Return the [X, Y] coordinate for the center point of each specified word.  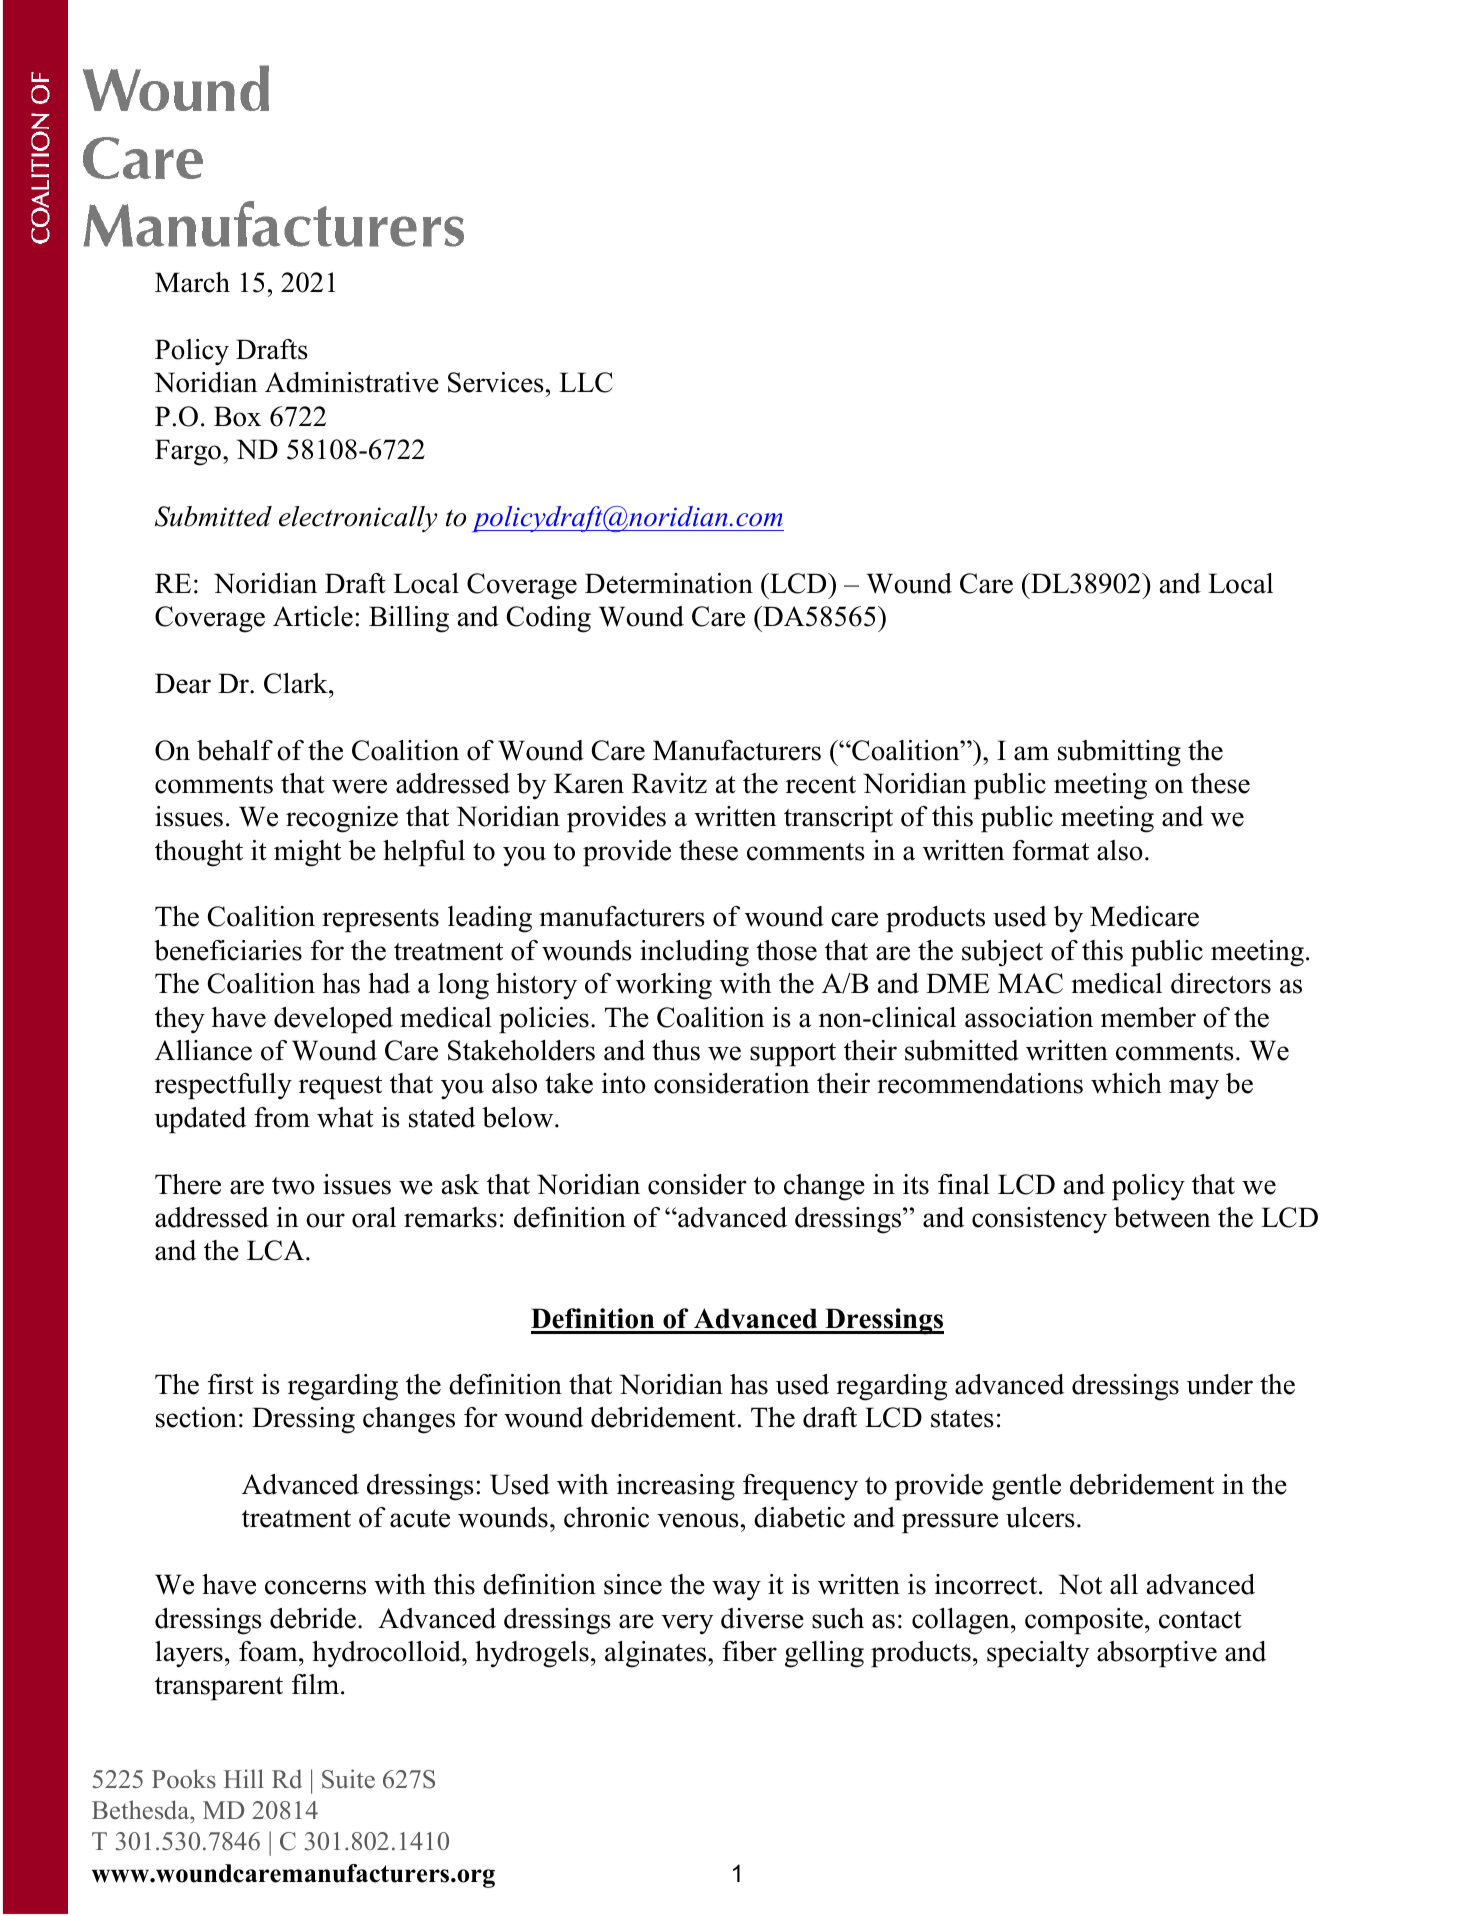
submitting [1119, 753]
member [1148, 1017]
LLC [586, 382]
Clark [297, 683]
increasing [676, 1487]
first [231, 1384]
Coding [549, 619]
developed [333, 1020]
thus [676, 1050]
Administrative [352, 382]
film [317, 1684]
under [1220, 1384]
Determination [669, 583]
